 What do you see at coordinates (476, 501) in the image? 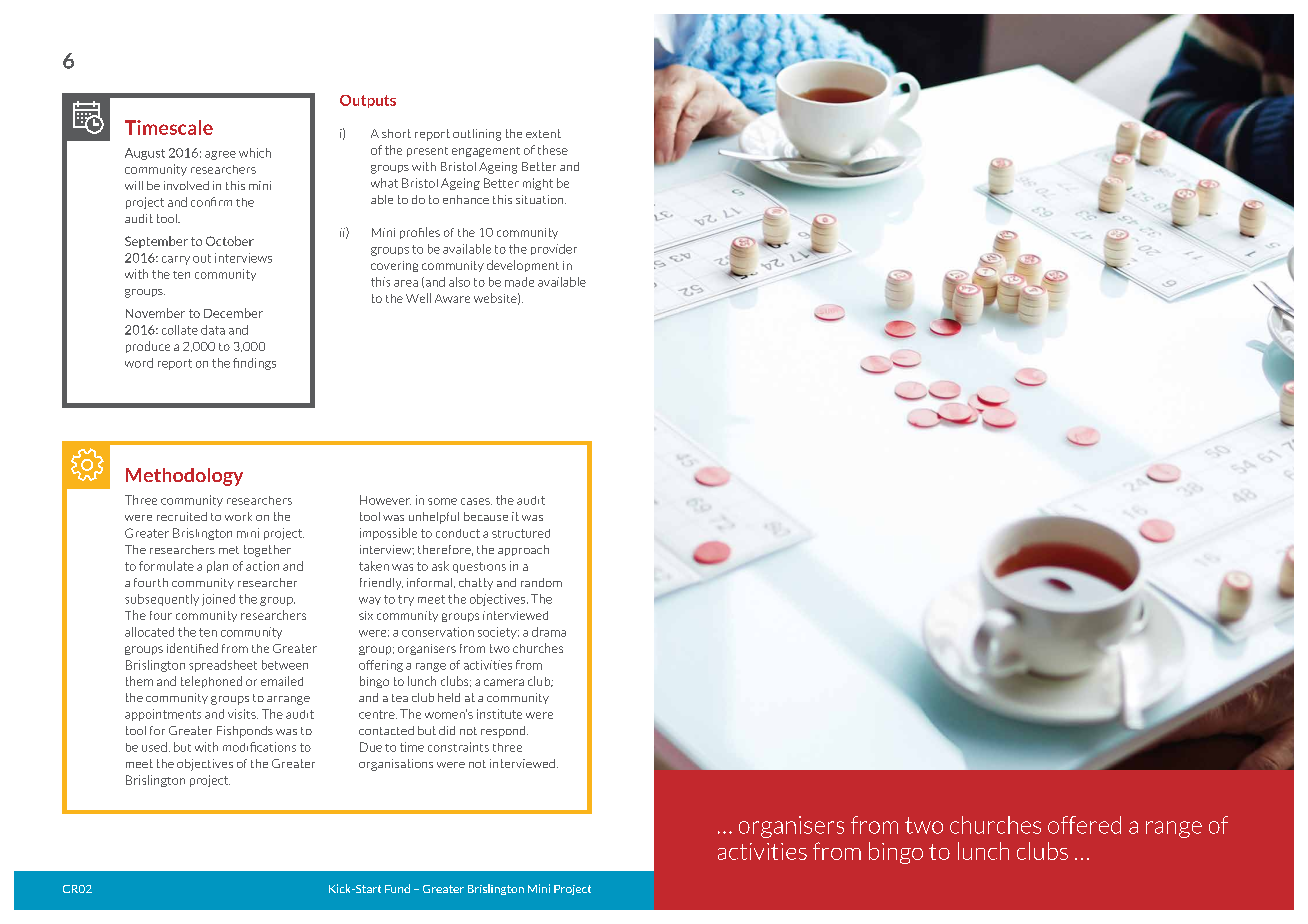
I see `cases` at bounding box center [476, 501].
